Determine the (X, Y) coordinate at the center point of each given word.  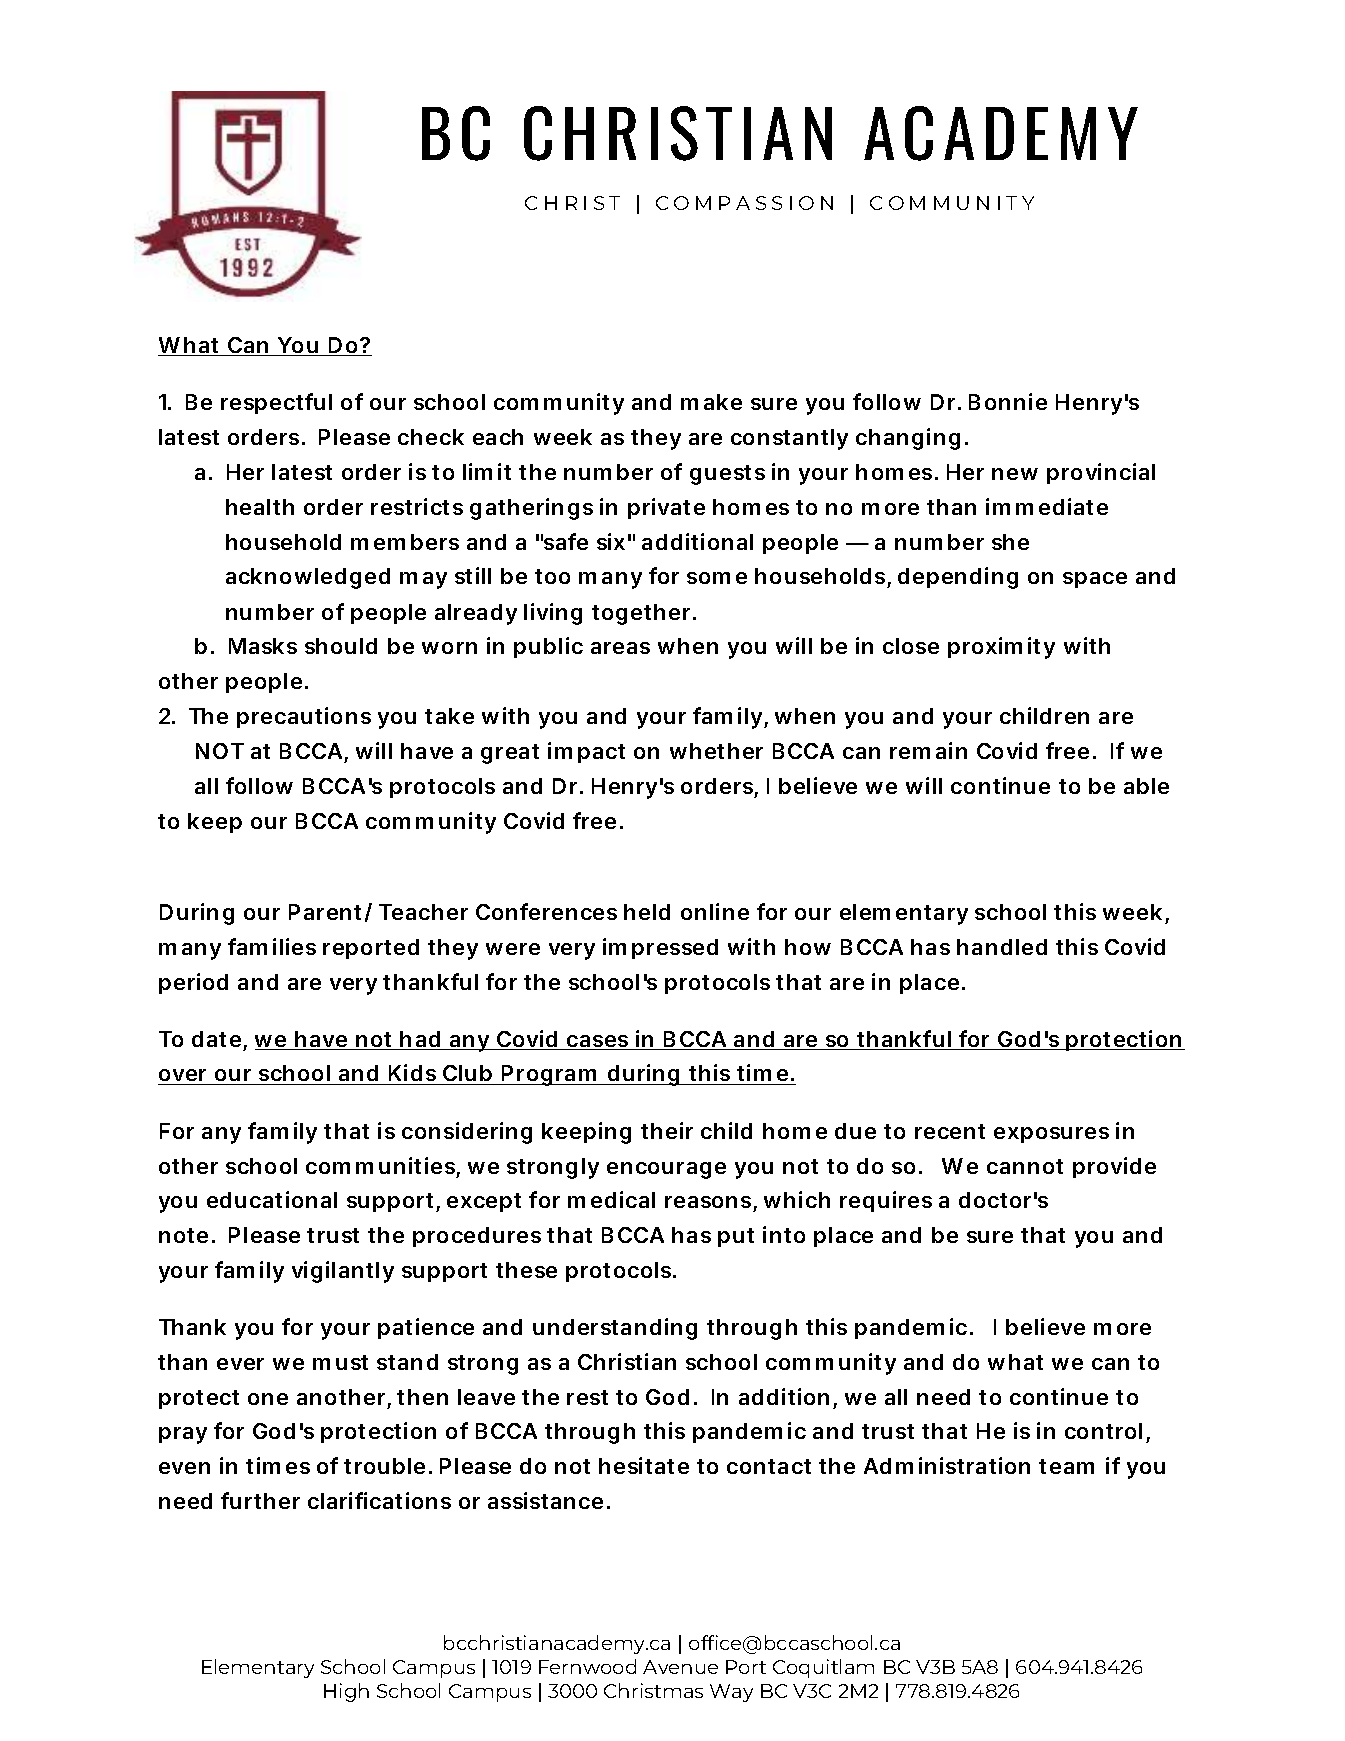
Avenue (680, 1667)
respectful (276, 403)
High (346, 1692)
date (219, 1040)
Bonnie (1008, 401)
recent (950, 1131)
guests (727, 475)
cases (600, 1042)
